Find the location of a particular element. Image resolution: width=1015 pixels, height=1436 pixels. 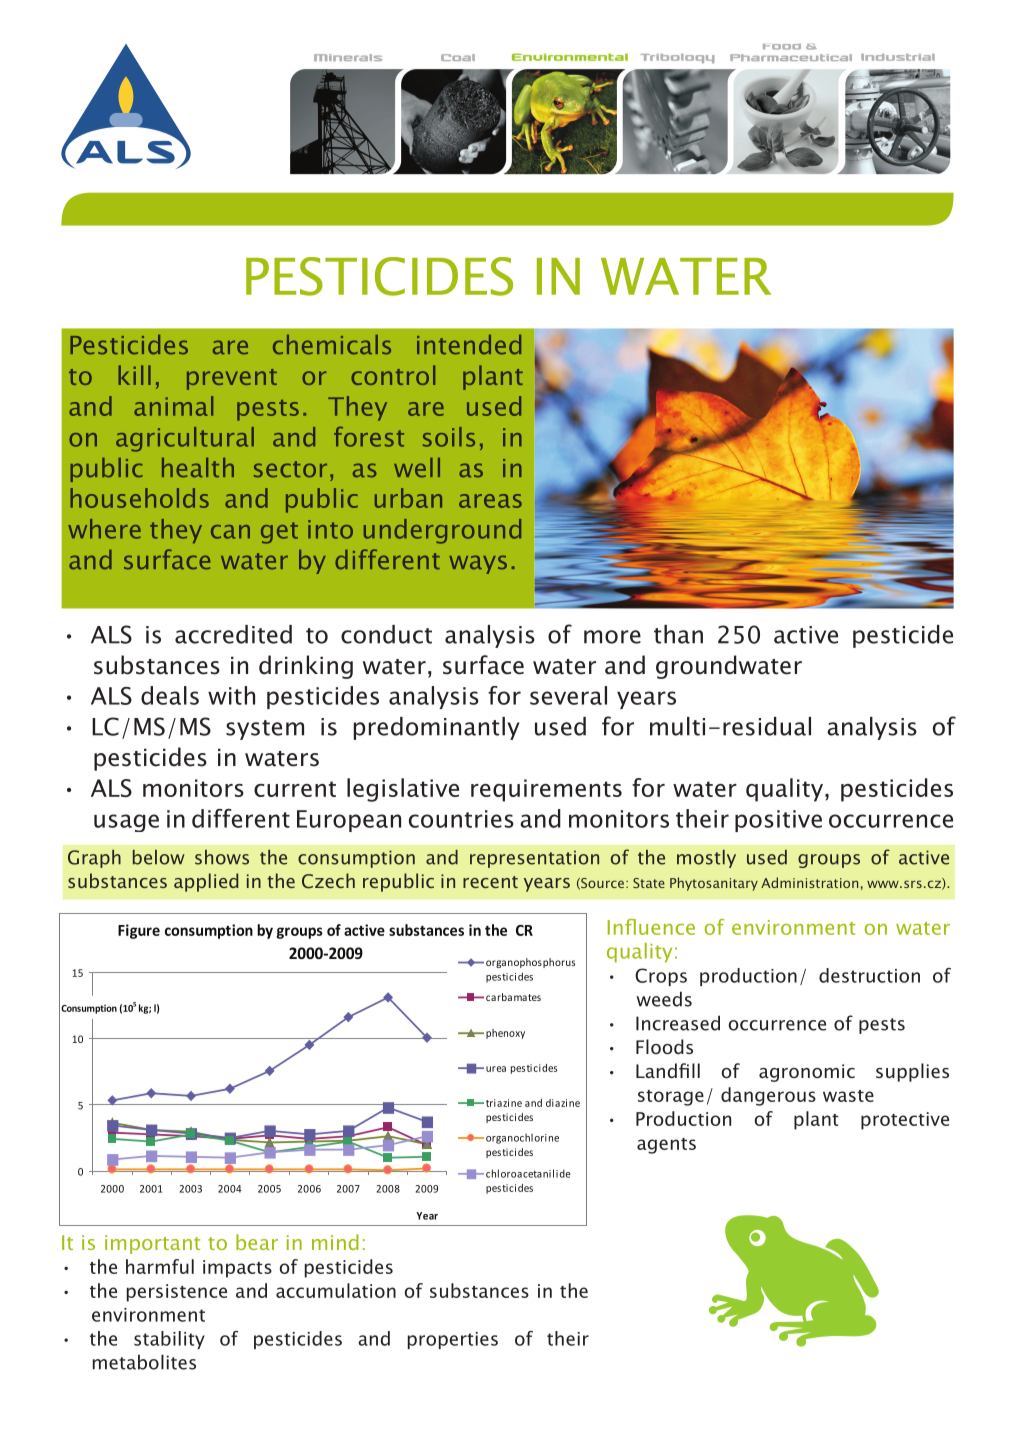

stability is located at coordinates (169, 1340).
